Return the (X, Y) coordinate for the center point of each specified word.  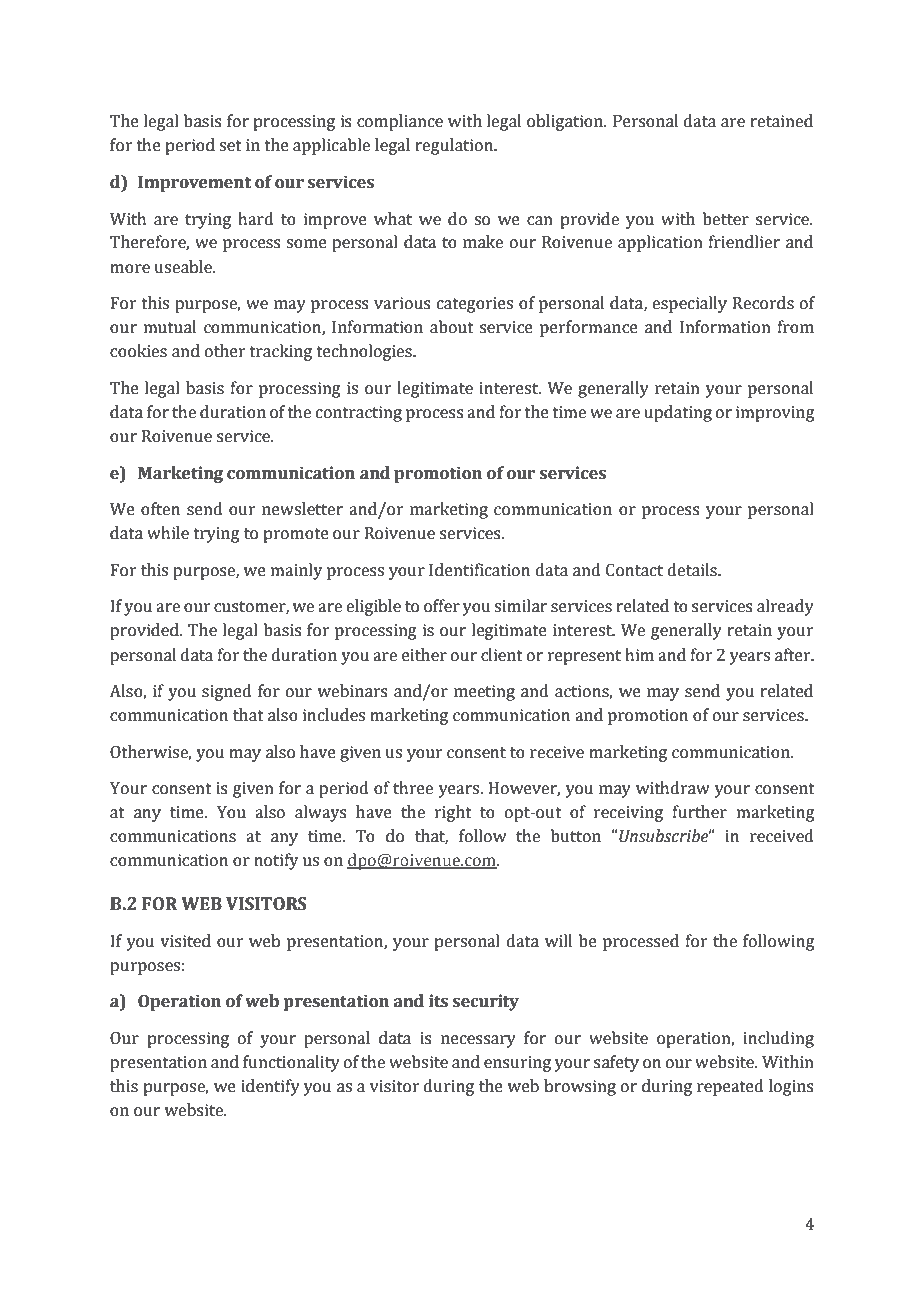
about (452, 327)
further (700, 812)
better (726, 219)
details (693, 570)
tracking (280, 352)
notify (276, 861)
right (453, 813)
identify (270, 1087)
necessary (478, 1041)
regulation (455, 146)
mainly (296, 571)
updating (678, 413)
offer (442, 606)
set (230, 146)
